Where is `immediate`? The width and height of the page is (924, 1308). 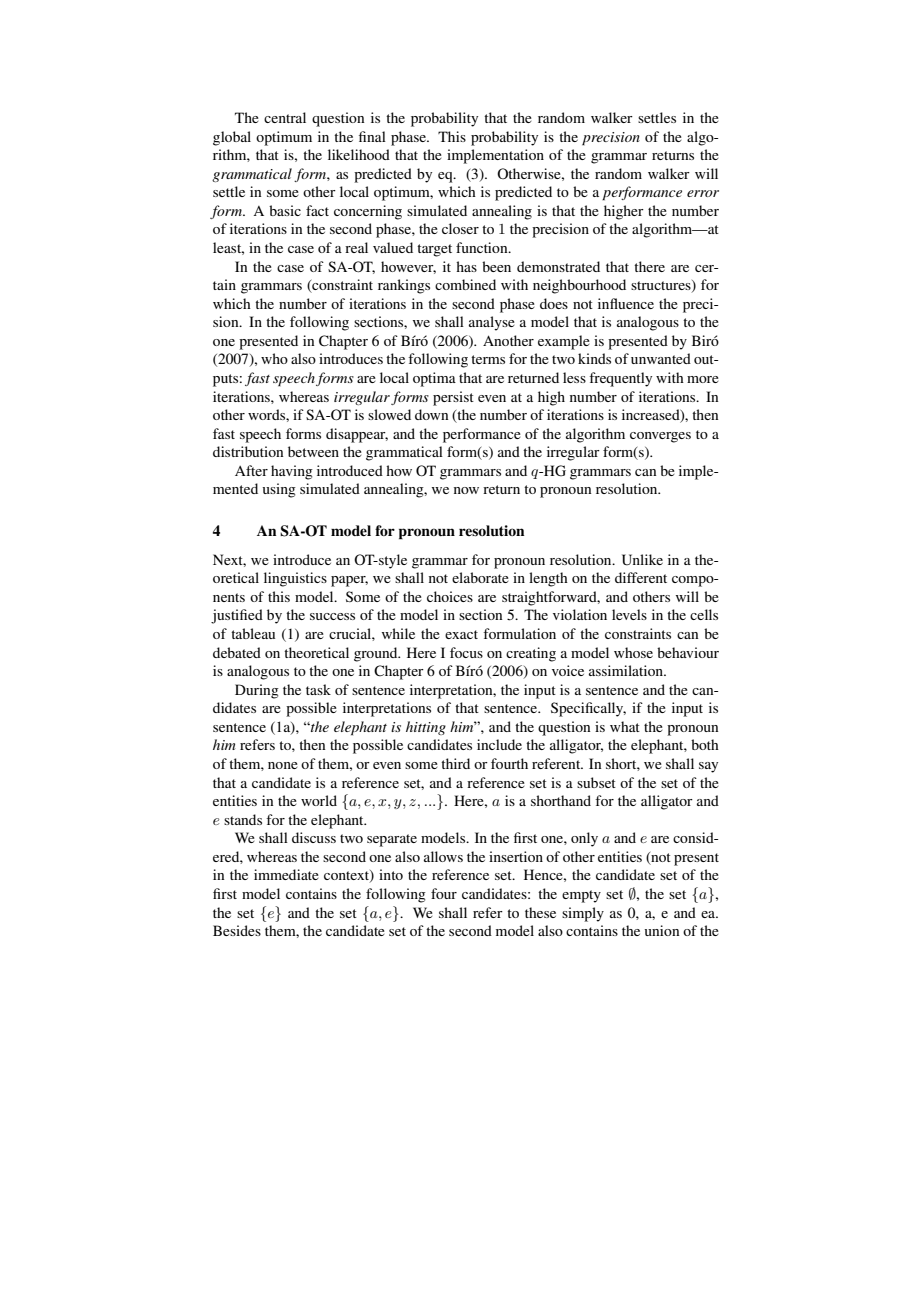
immediate is located at coordinates (286, 874).
